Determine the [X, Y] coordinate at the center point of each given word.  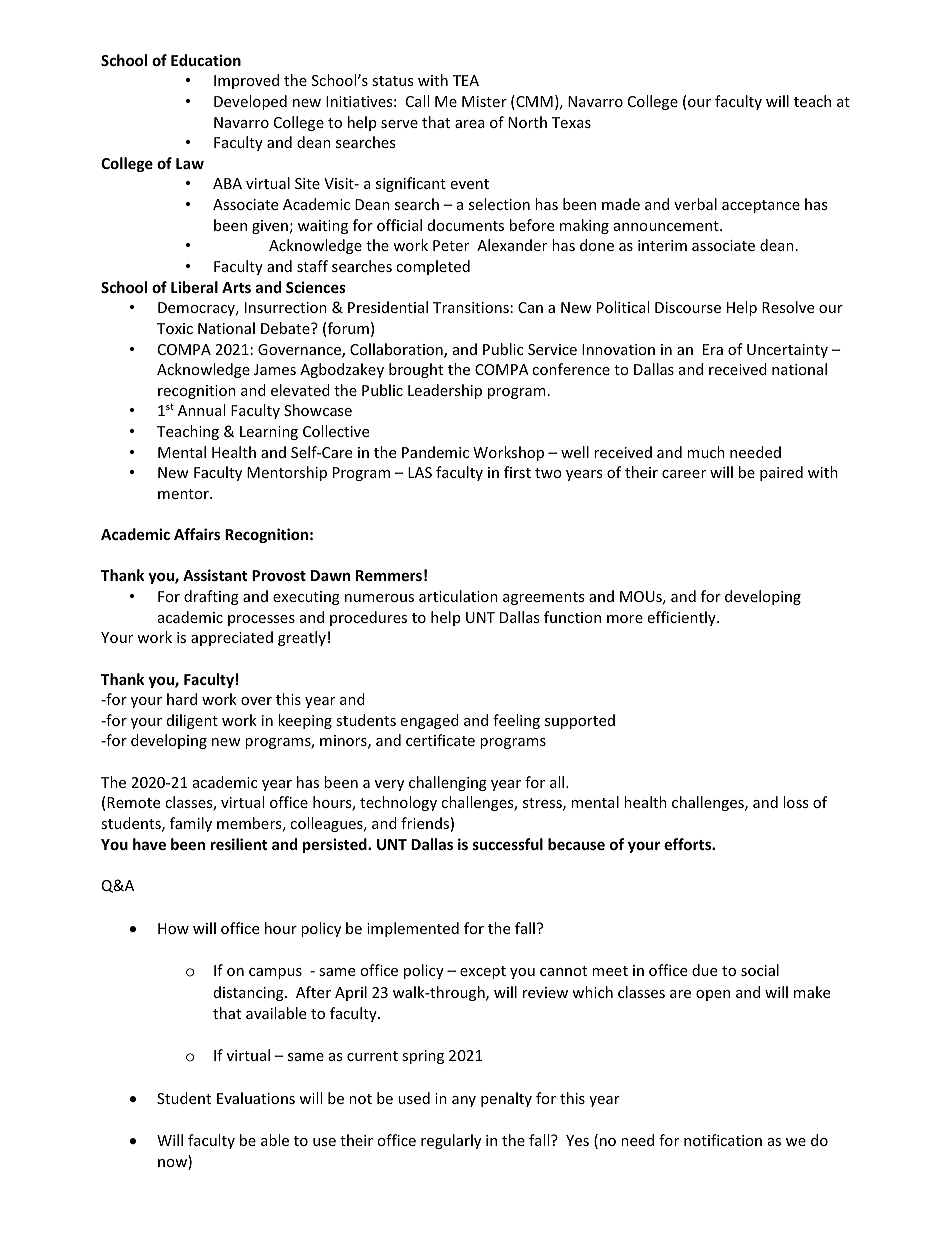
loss [795, 802]
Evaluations [256, 1098]
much [706, 452]
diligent [192, 721]
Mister [484, 101]
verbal [695, 204]
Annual [201, 410]
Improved [246, 81]
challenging [448, 783]
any [464, 1101]
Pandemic [435, 452]
